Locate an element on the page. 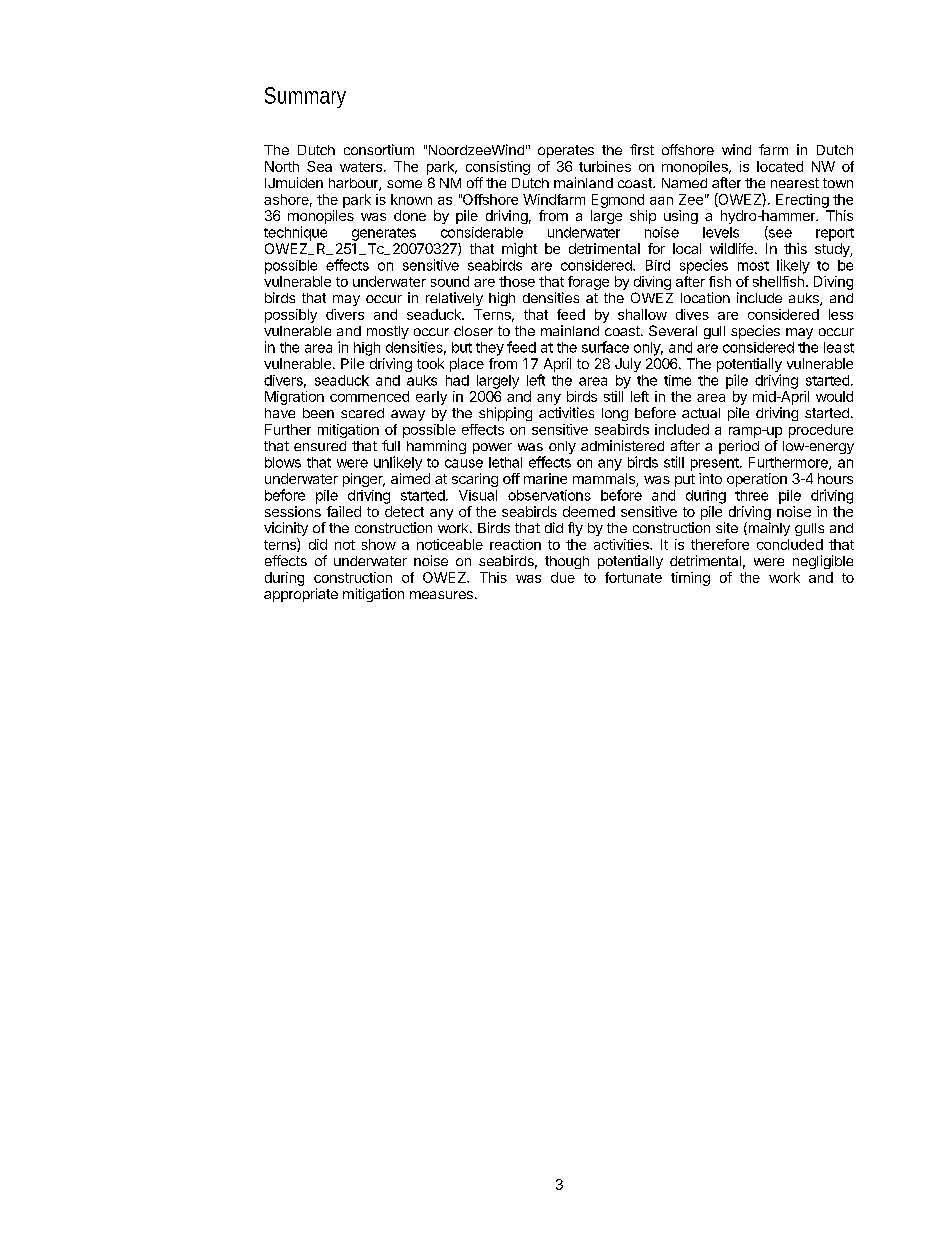 This image has height=1233, width=952. surface is located at coordinates (605, 347).
